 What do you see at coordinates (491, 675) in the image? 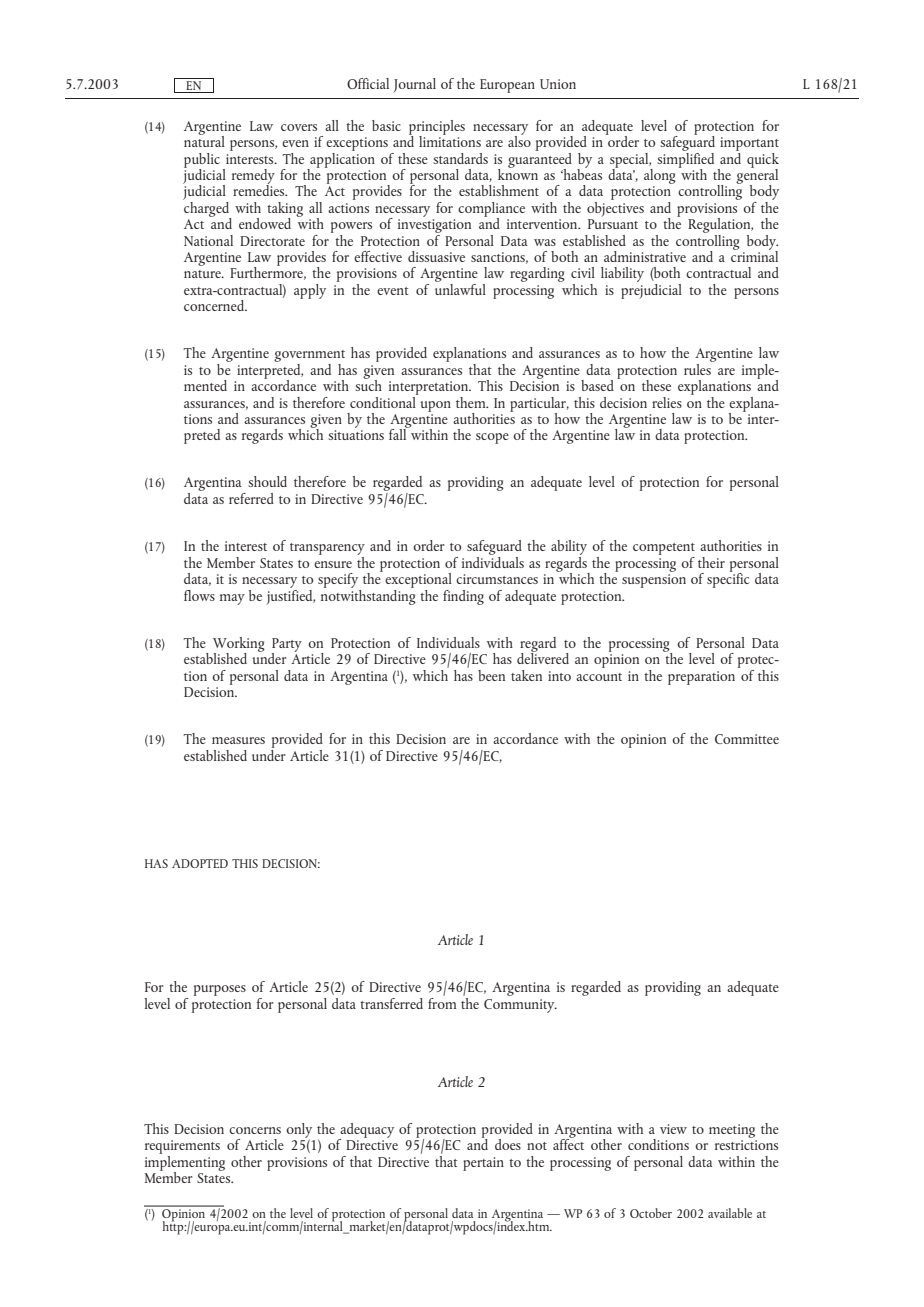
I see `been` at bounding box center [491, 675].
